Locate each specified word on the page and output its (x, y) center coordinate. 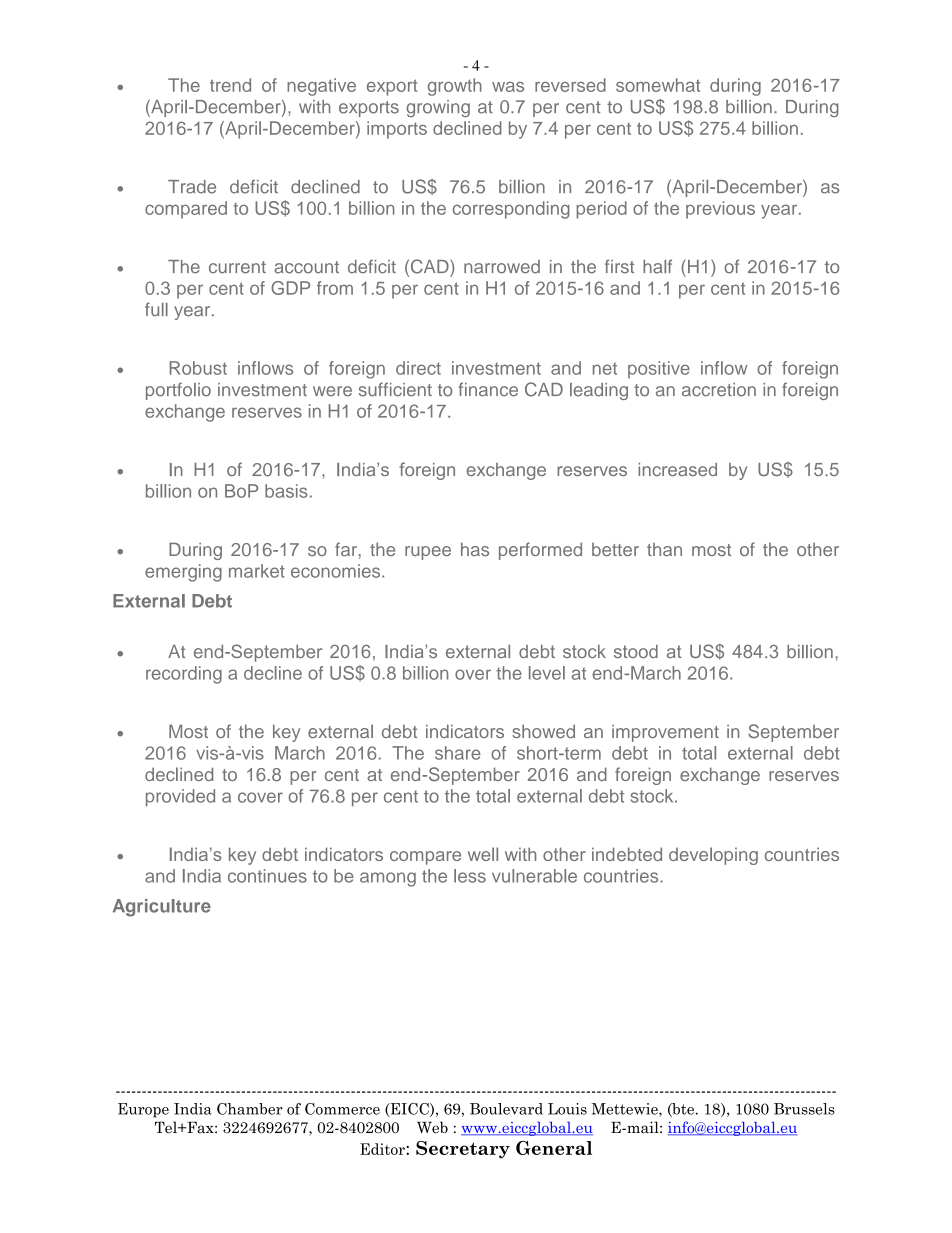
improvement (665, 733)
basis (286, 491)
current (237, 267)
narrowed (502, 267)
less (470, 876)
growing (438, 108)
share (458, 753)
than (664, 549)
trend (230, 85)
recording (184, 675)
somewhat (658, 85)
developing (713, 856)
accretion (719, 390)
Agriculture (162, 908)
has (475, 549)
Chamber (250, 1109)
